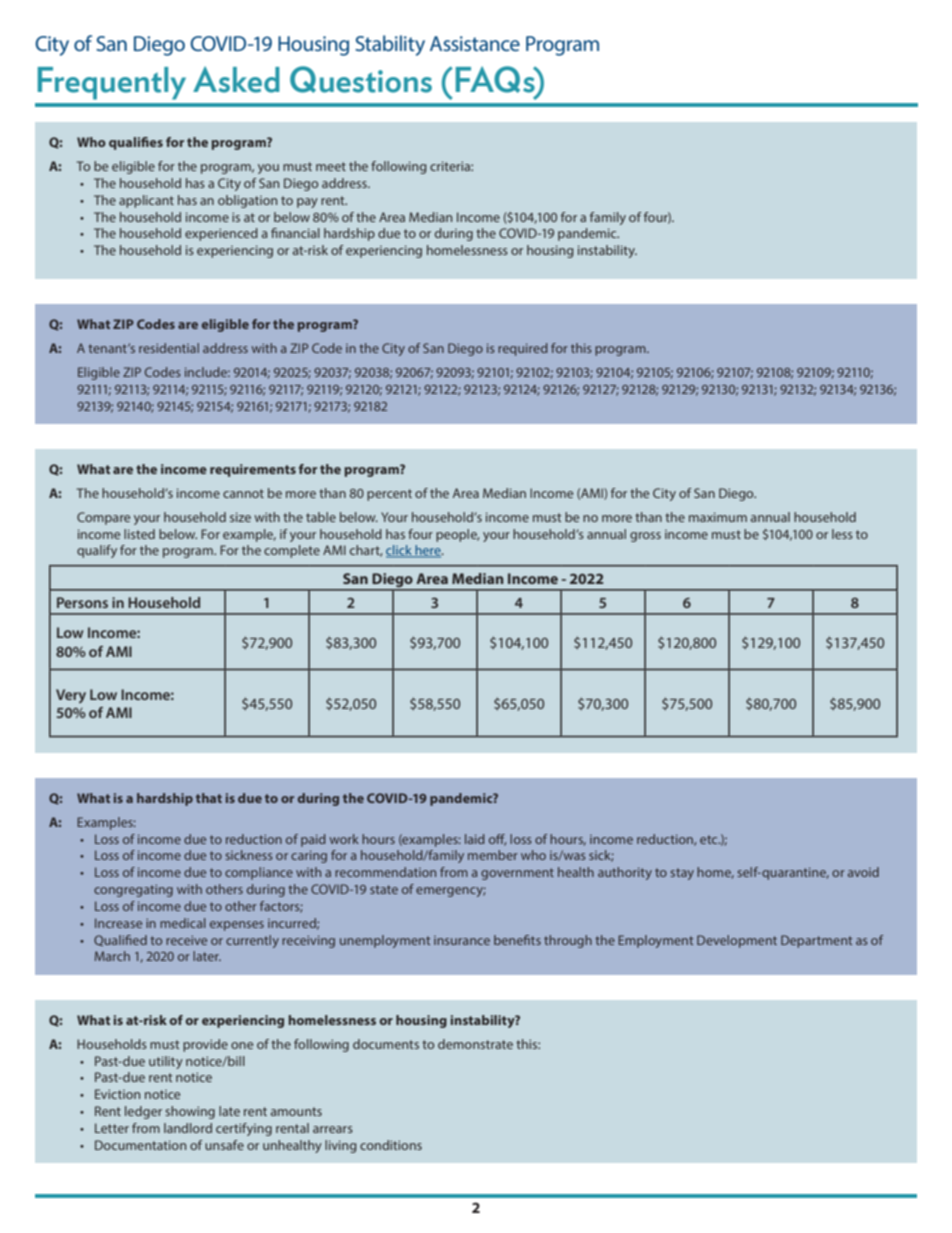 This screenshot has height=1233, width=952. Describe the element at coordinates (718, 517) in the screenshot. I see `maximum` at that location.
